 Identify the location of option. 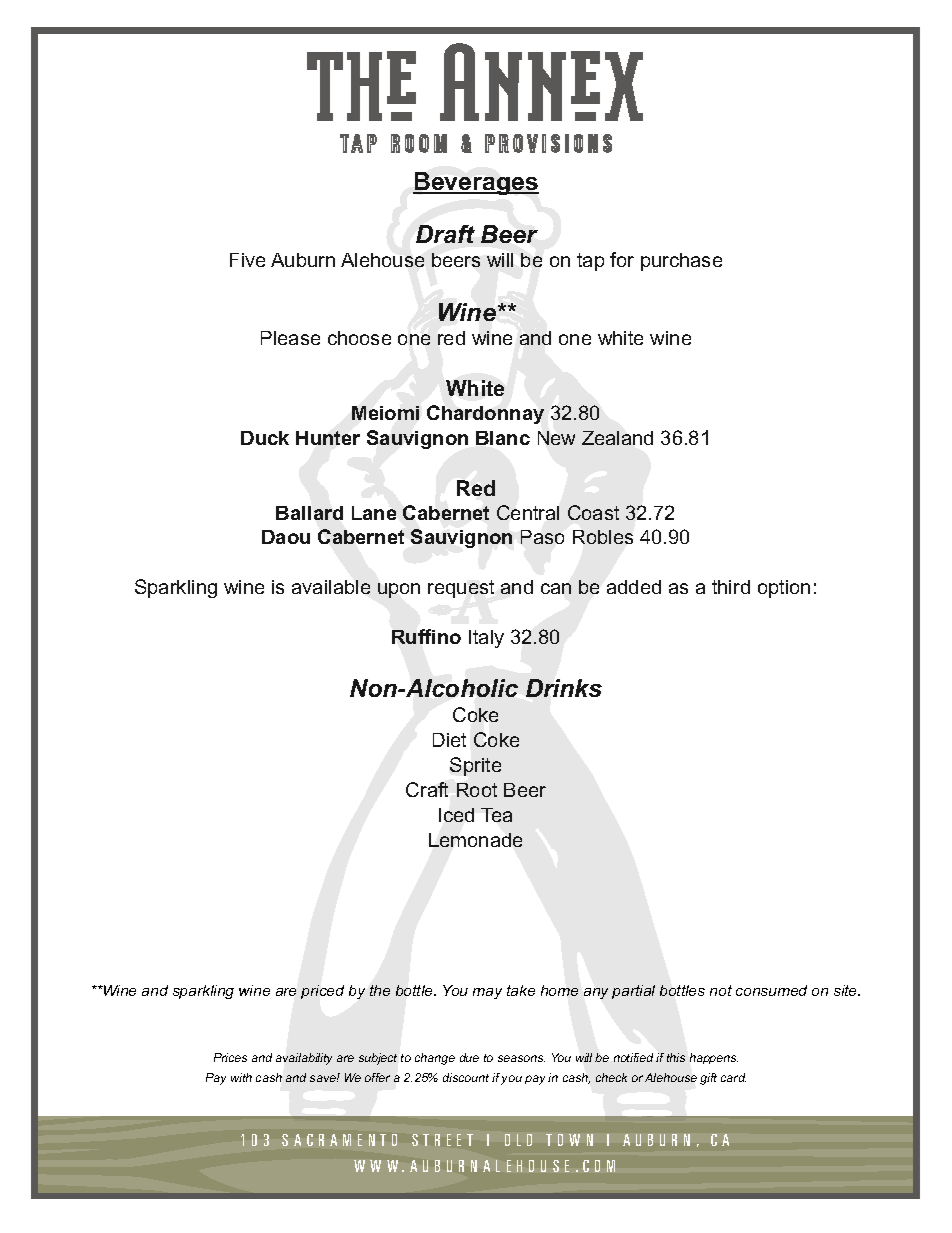
(784, 589).
